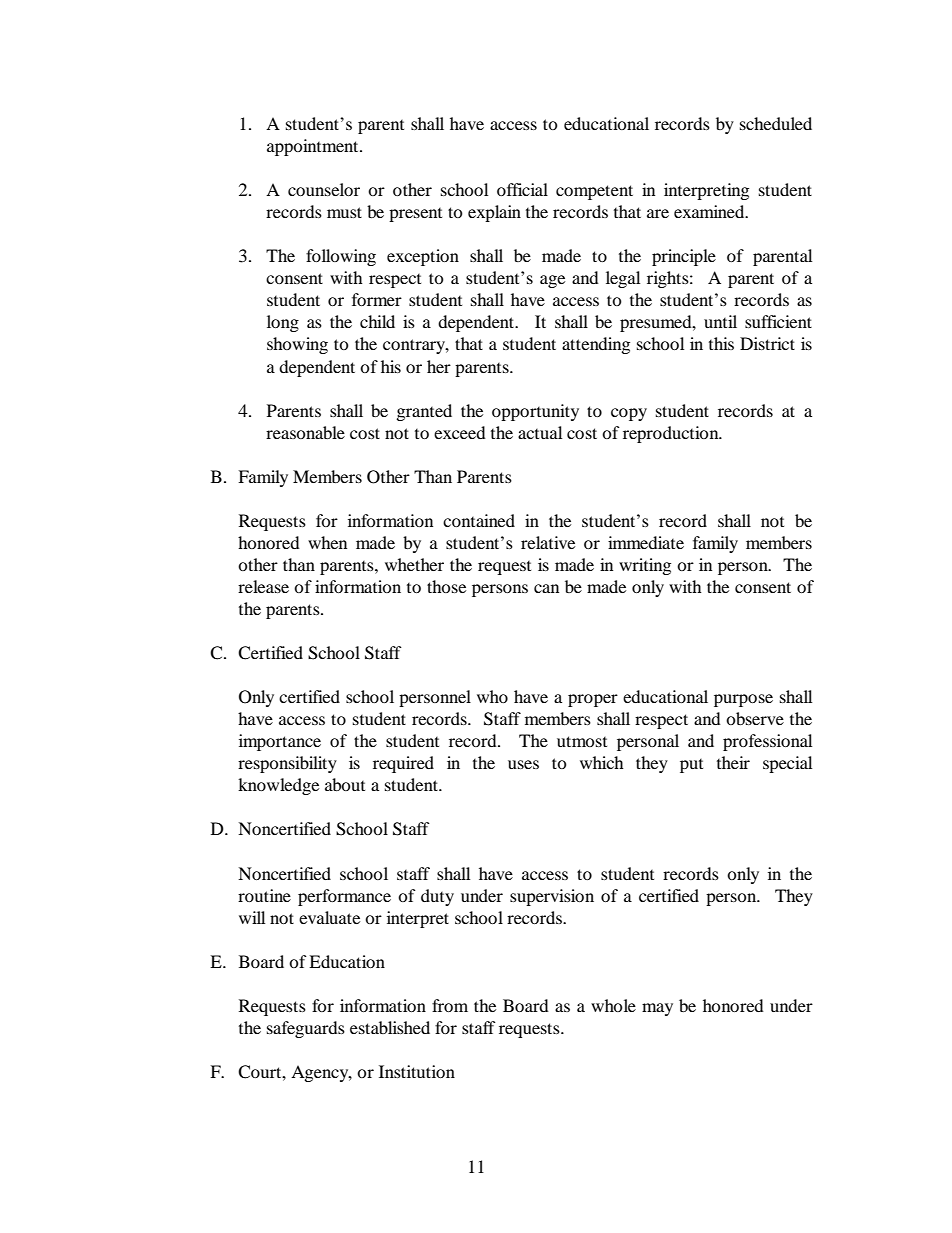 The height and width of the page is (1233, 952). What do you see at coordinates (743, 700) in the page?
I see `purpose` at bounding box center [743, 700].
